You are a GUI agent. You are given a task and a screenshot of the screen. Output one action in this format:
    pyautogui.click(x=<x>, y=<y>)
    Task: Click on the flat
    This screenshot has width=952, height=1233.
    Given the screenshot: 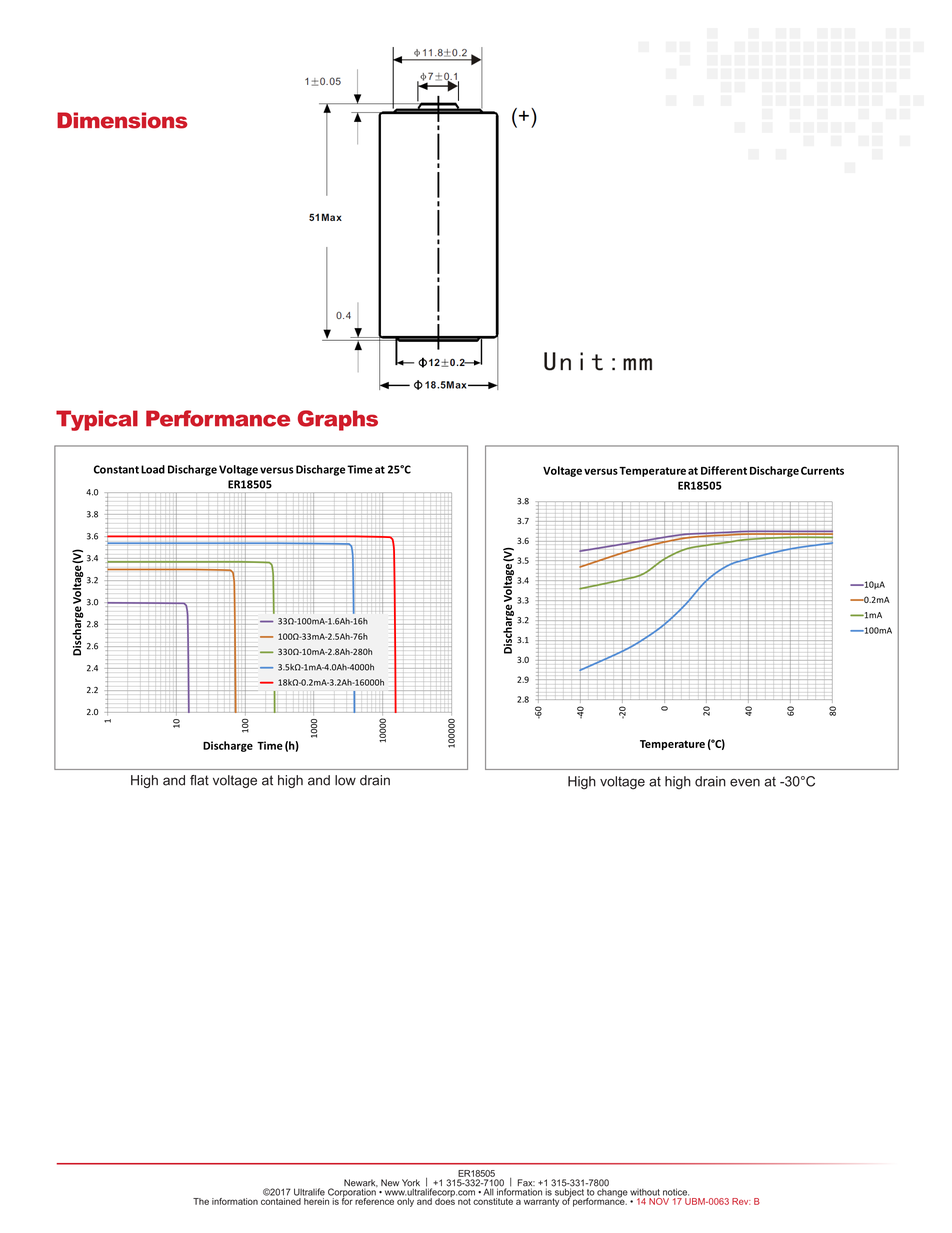 What is the action you would take?
    pyautogui.click(x=199, y=780)
